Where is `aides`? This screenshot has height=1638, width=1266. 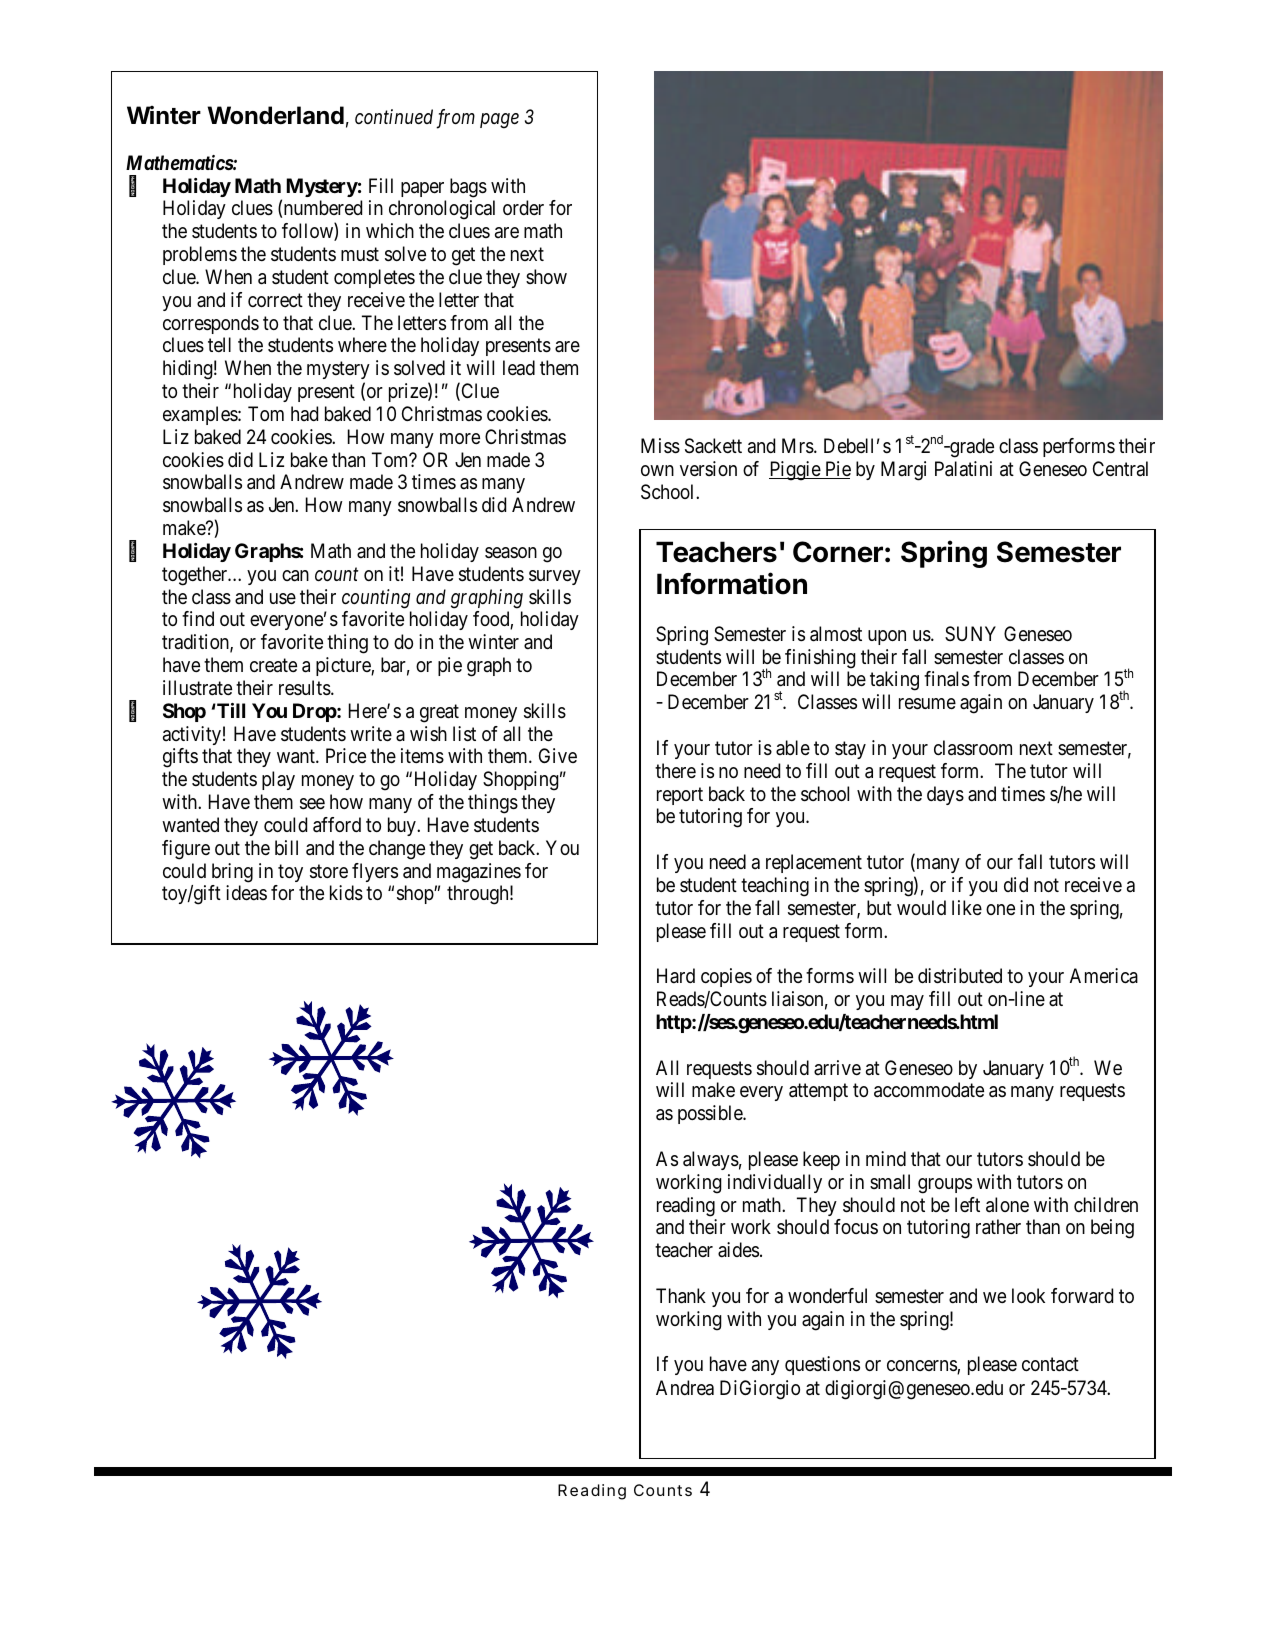 aides is located at coordinates (738, 1250).
